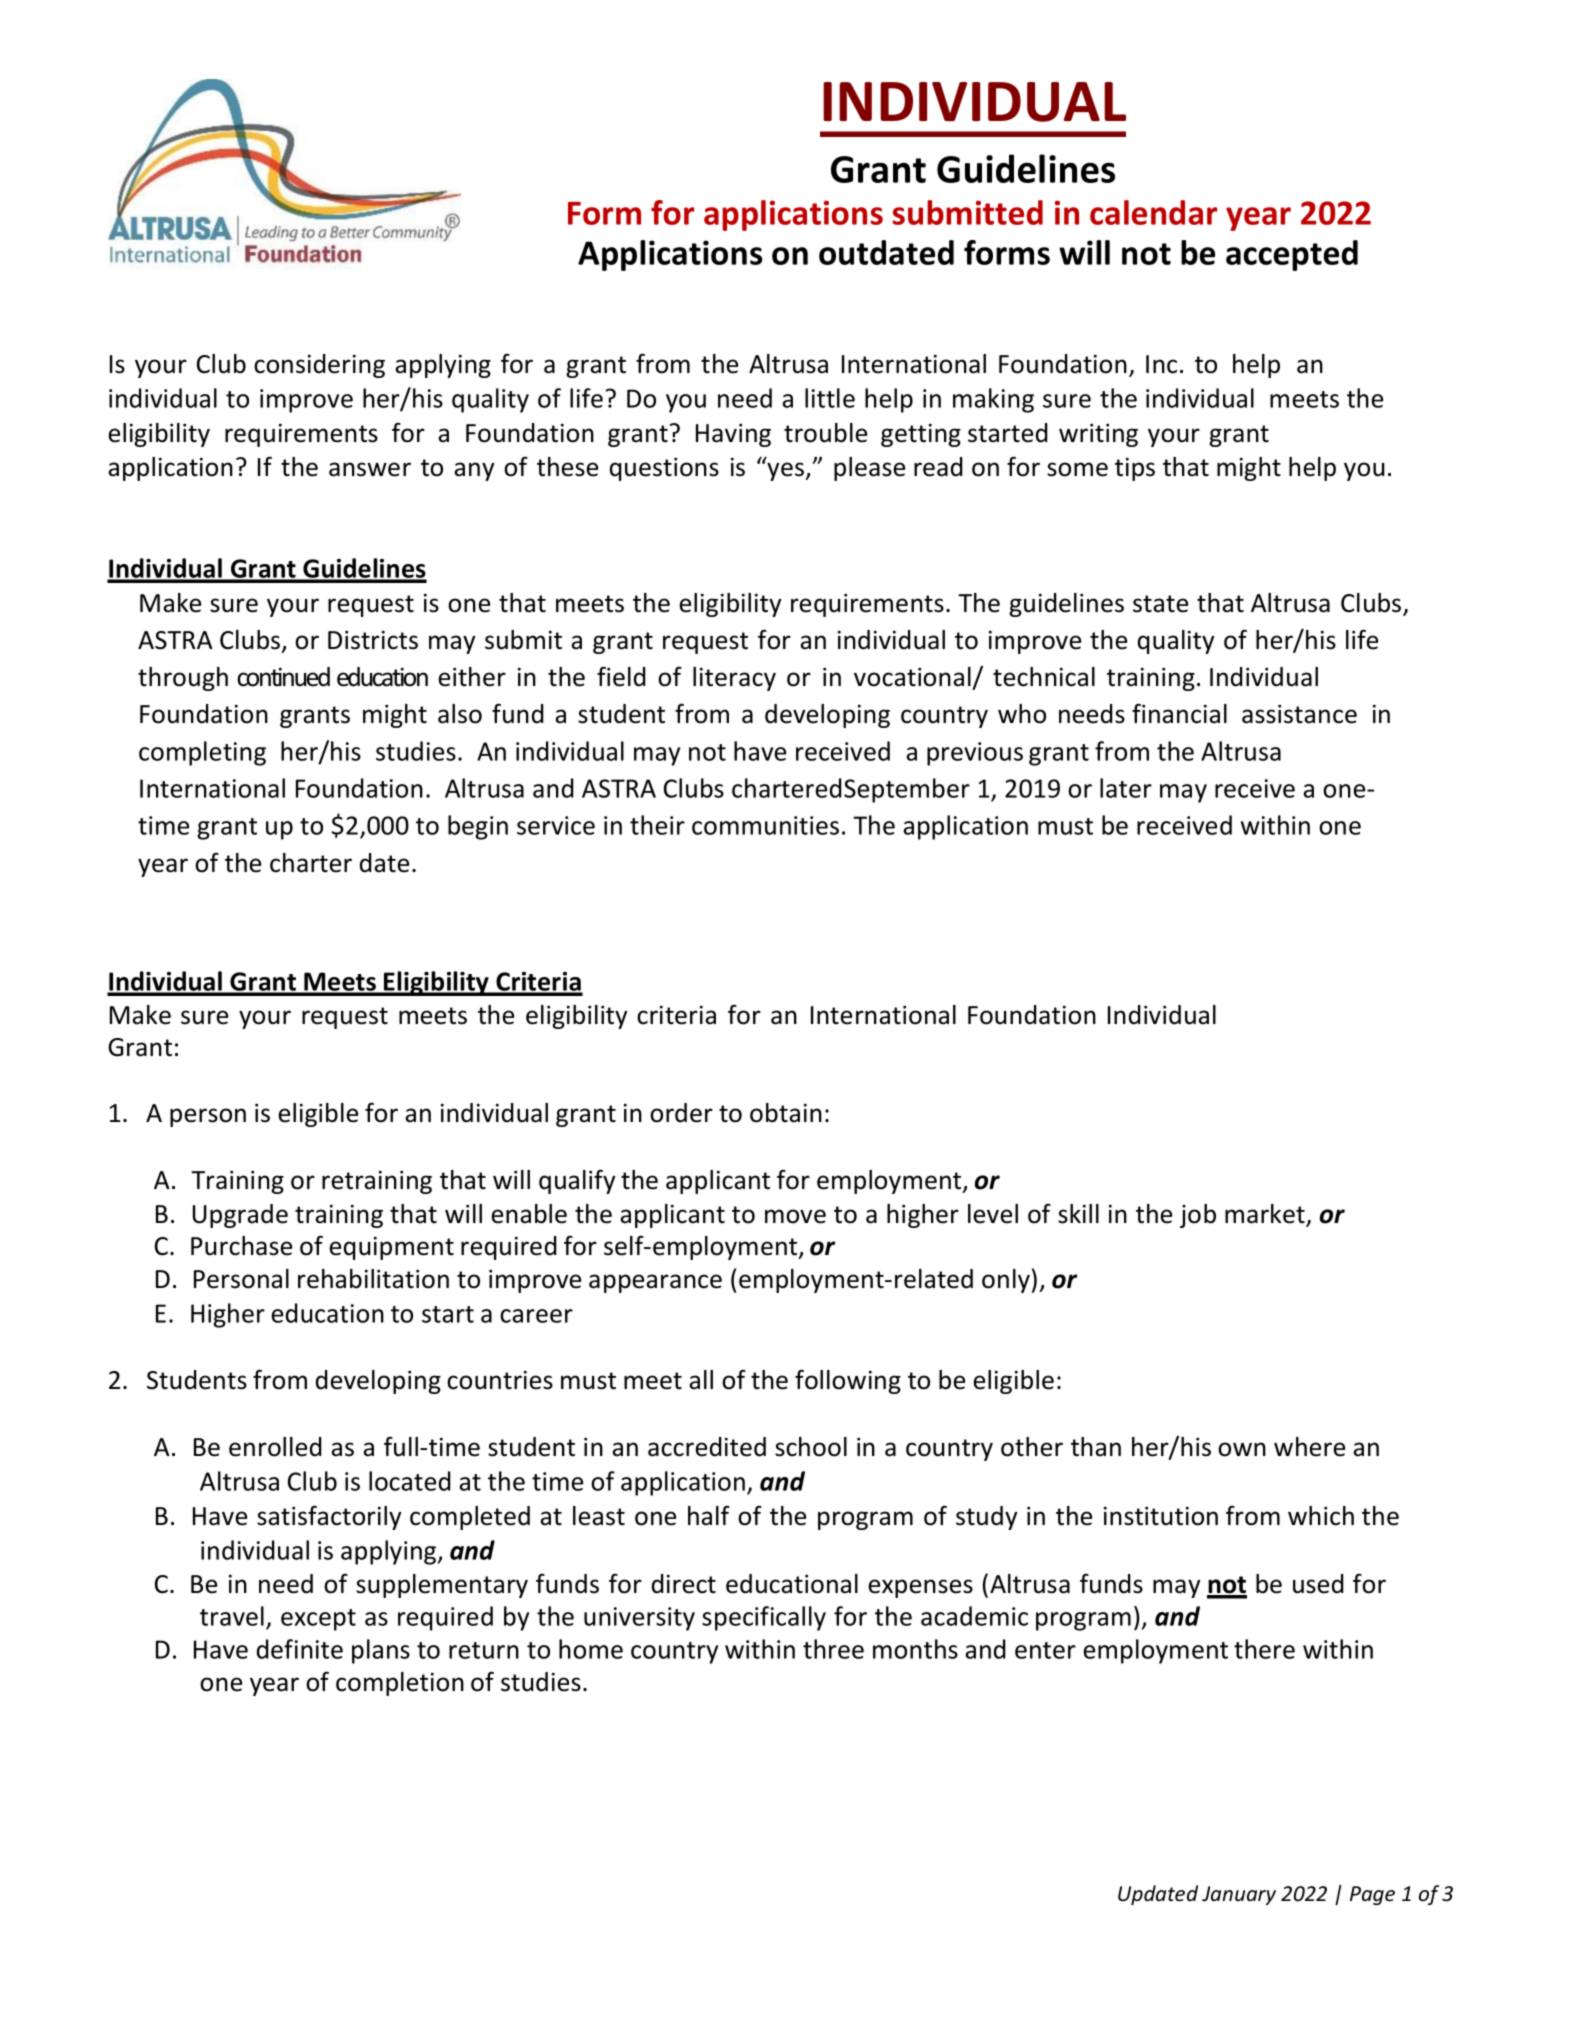 The height and width of the screenshot is (2030, 1569). I want to click on market, so click(1266, 1215).
